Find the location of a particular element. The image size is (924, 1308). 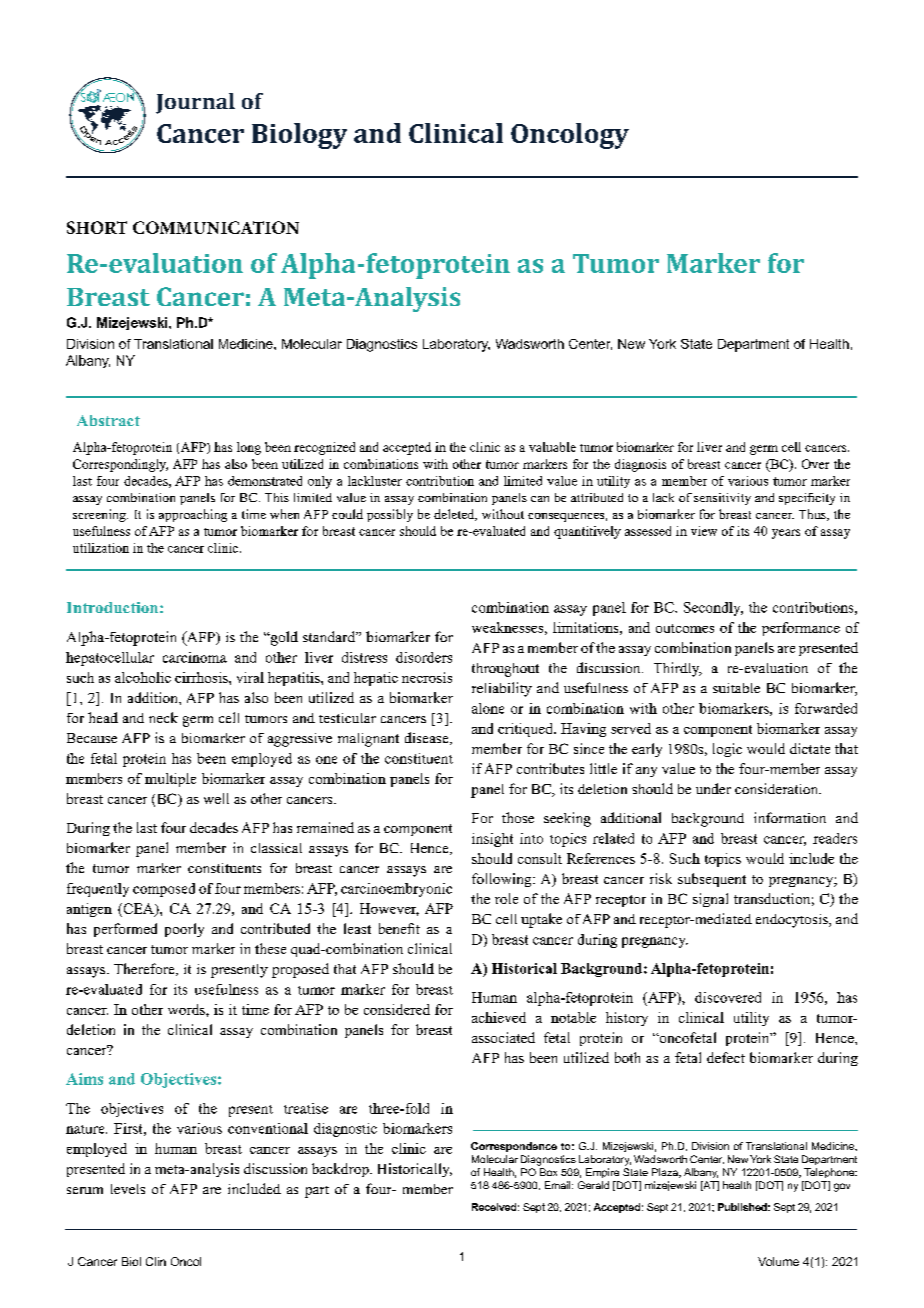

Box is located at coordinates (548, 1172).
